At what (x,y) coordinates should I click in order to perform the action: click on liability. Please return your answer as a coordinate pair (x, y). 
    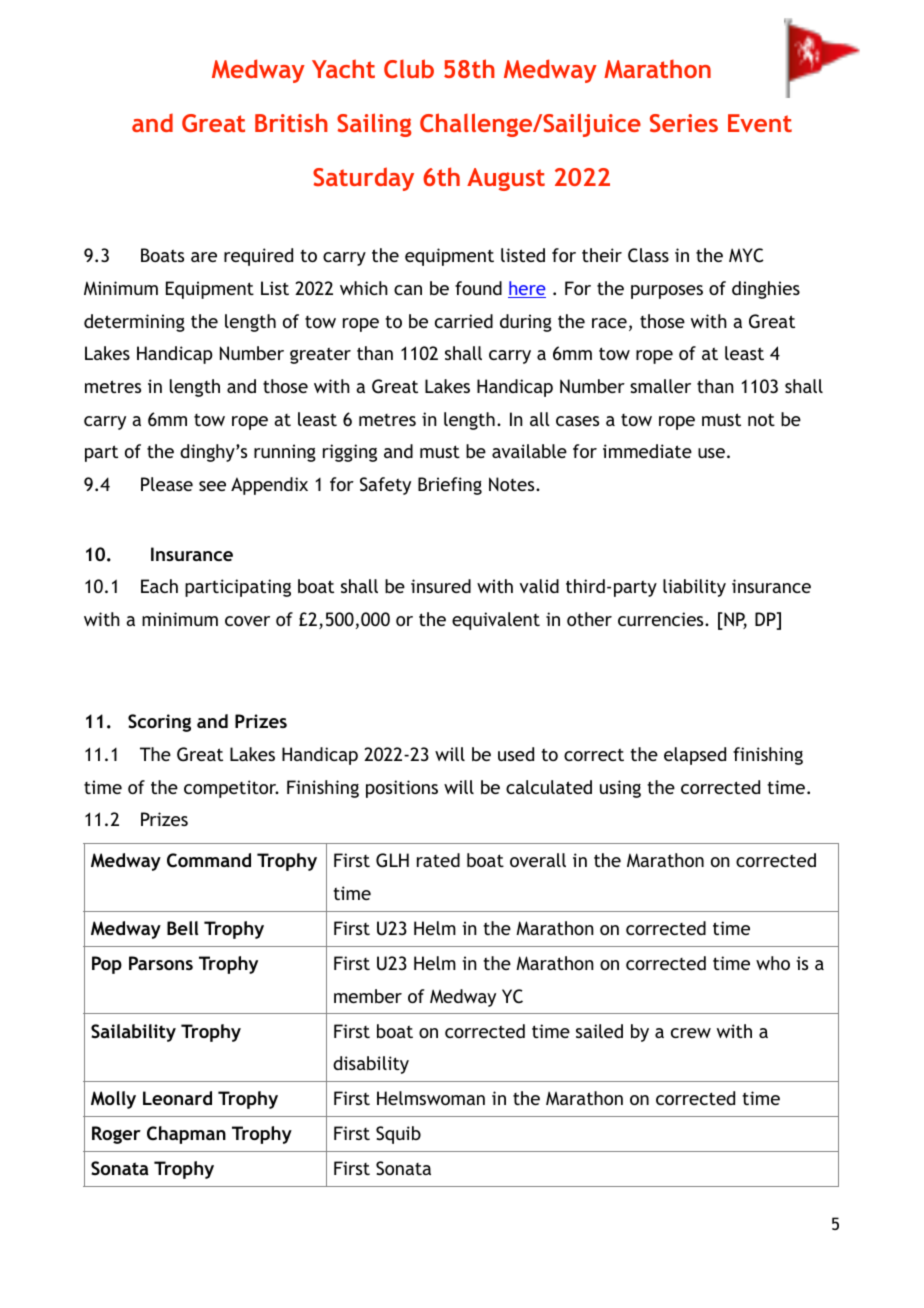
    Looking at the image, I should click on (694, 588).
